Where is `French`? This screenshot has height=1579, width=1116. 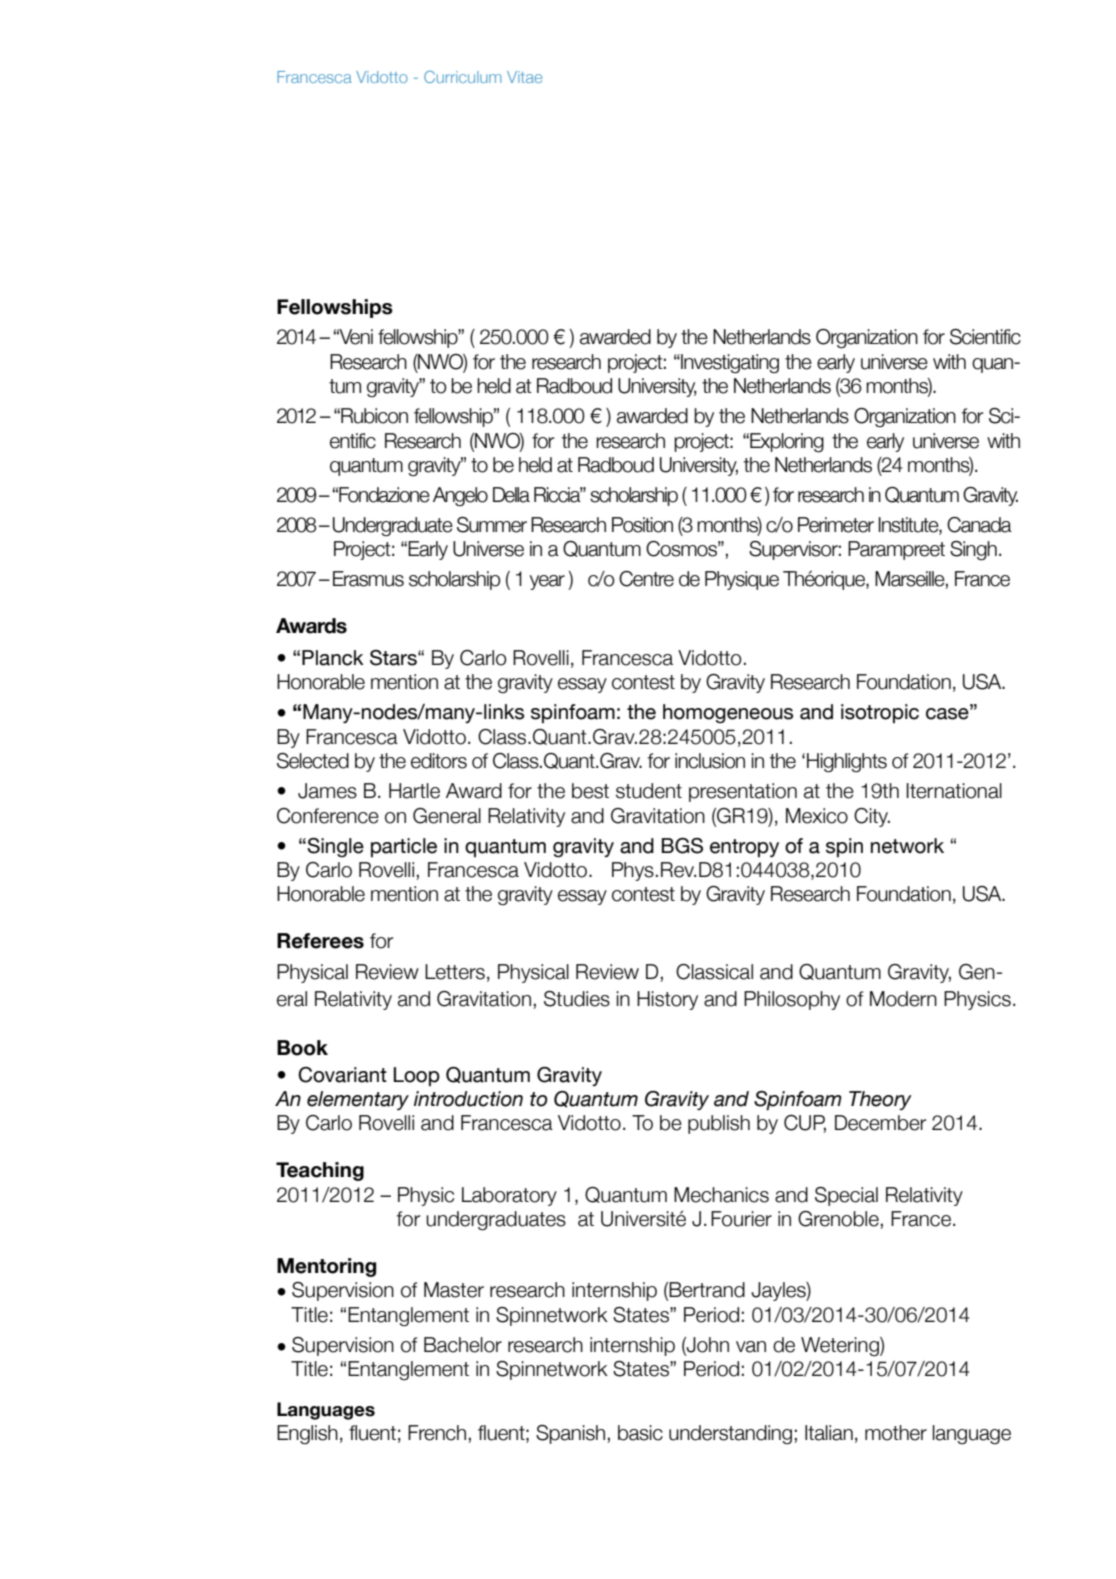
French is located at coordinates (437, 1433).
